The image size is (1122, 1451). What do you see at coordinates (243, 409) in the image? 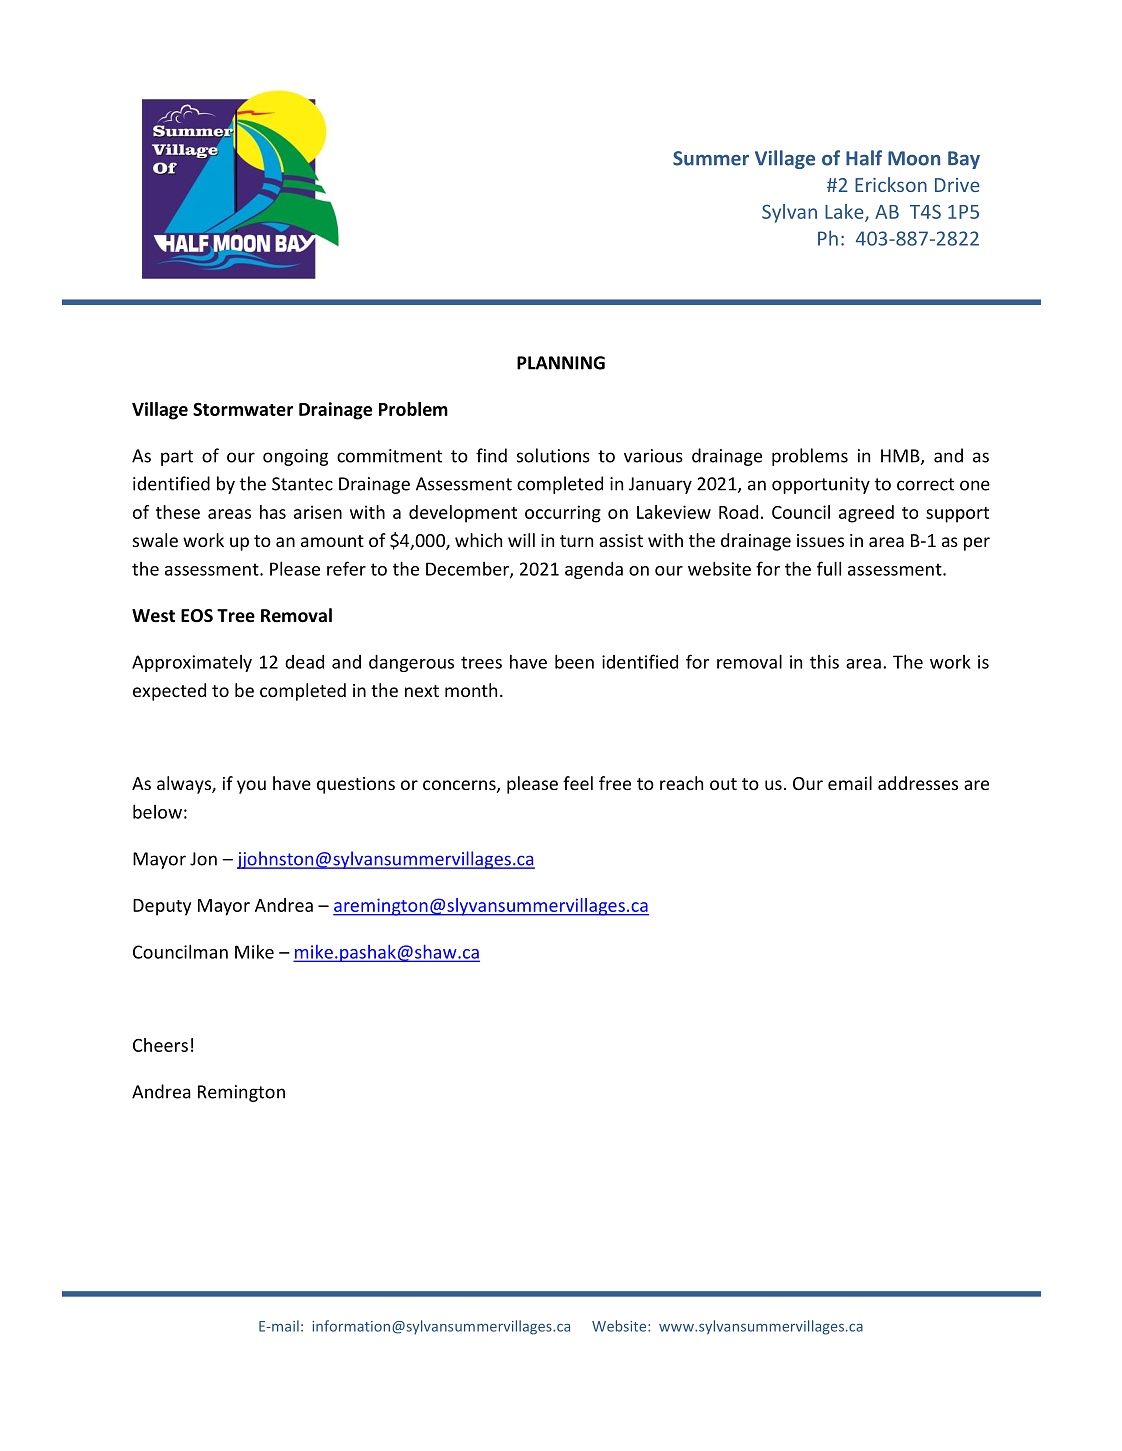
I see `Stormwater` at bounding box center [243, 409].
